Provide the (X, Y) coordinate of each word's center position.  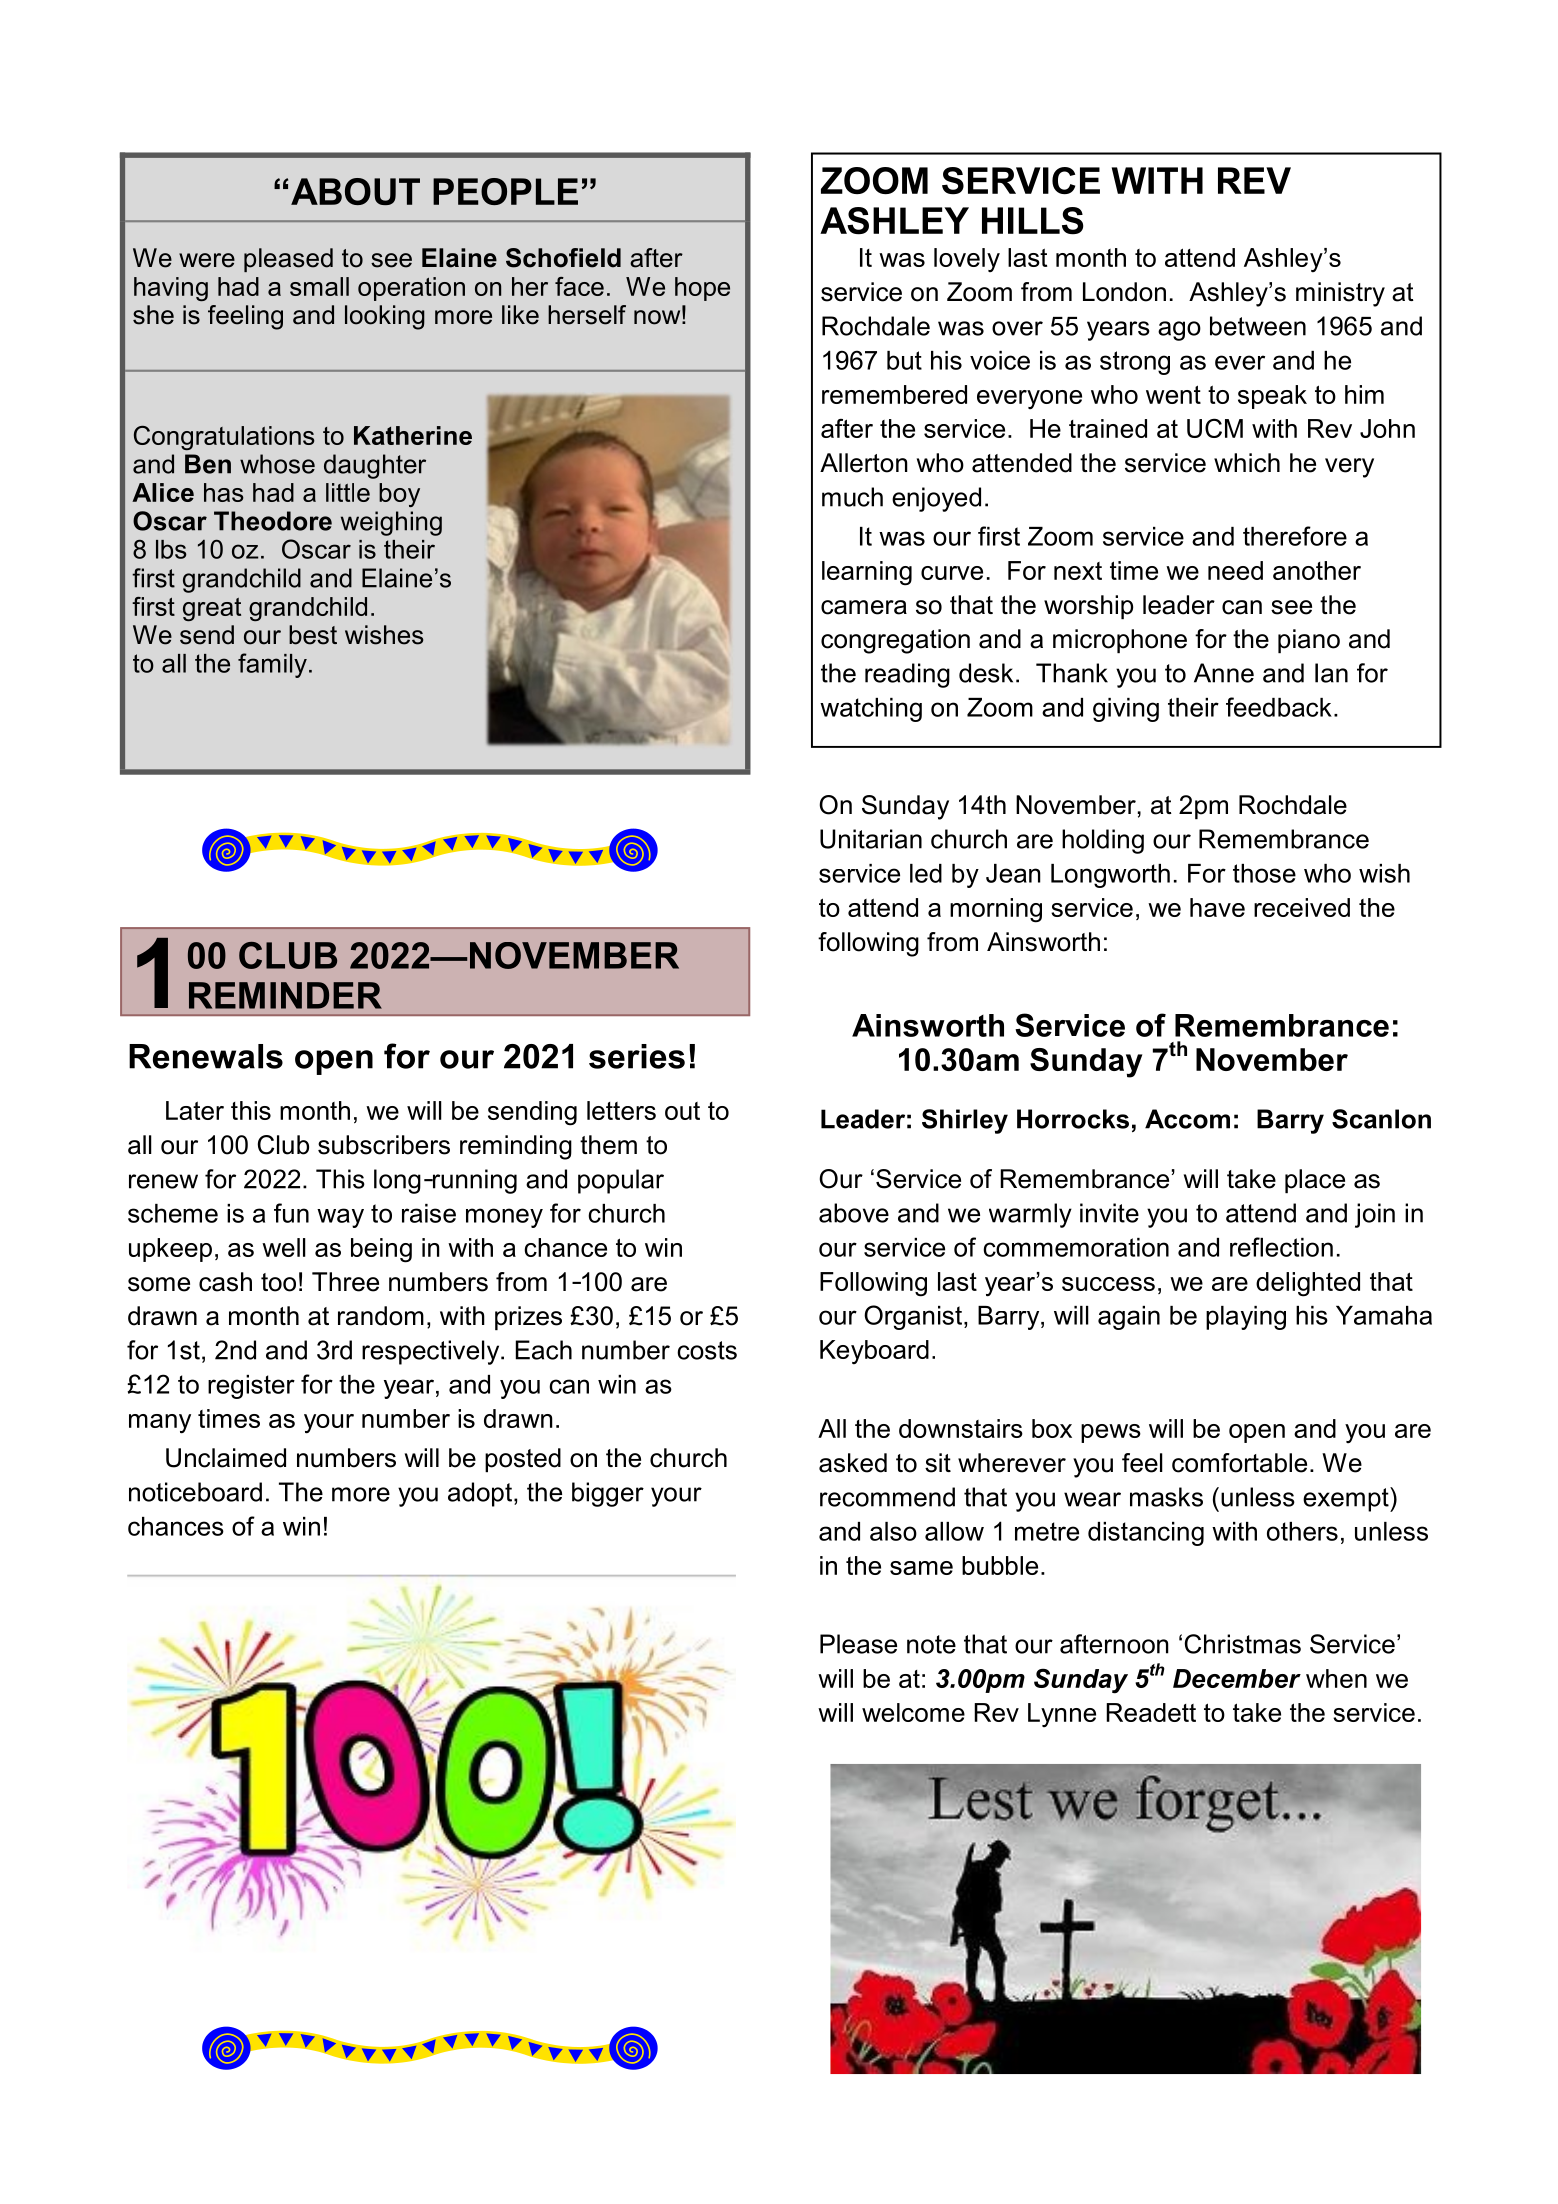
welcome (913, 1712)
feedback (1279, 707)
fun (291, 1213)
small (319, 286)
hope (702, 289)
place (1315, 1181)
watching (871, 710)
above (854, 1213)
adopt (481, 1494)
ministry (1340, 294)
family (272, 665)
